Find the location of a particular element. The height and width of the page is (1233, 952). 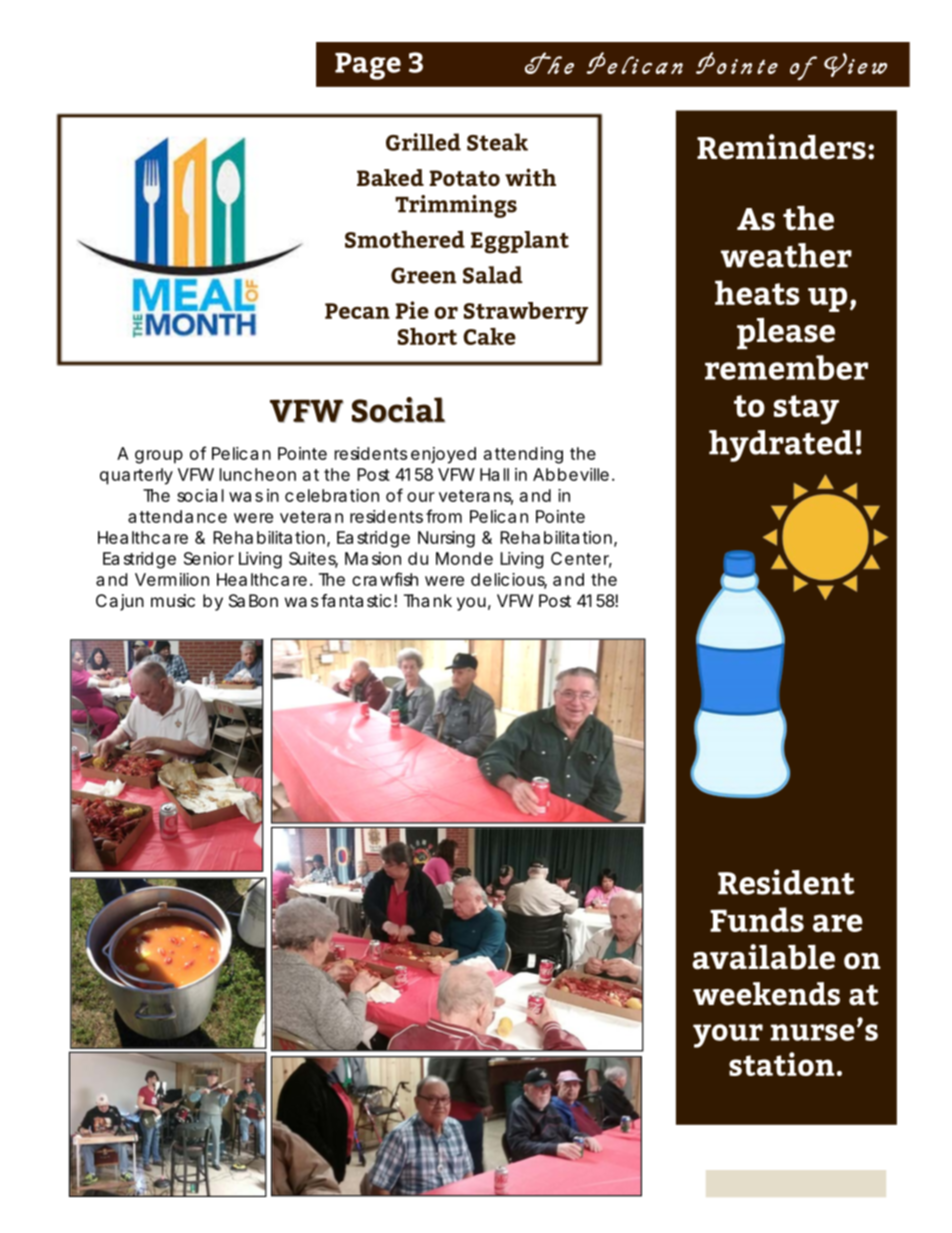

weekends is located at coordinates (766, 994).
